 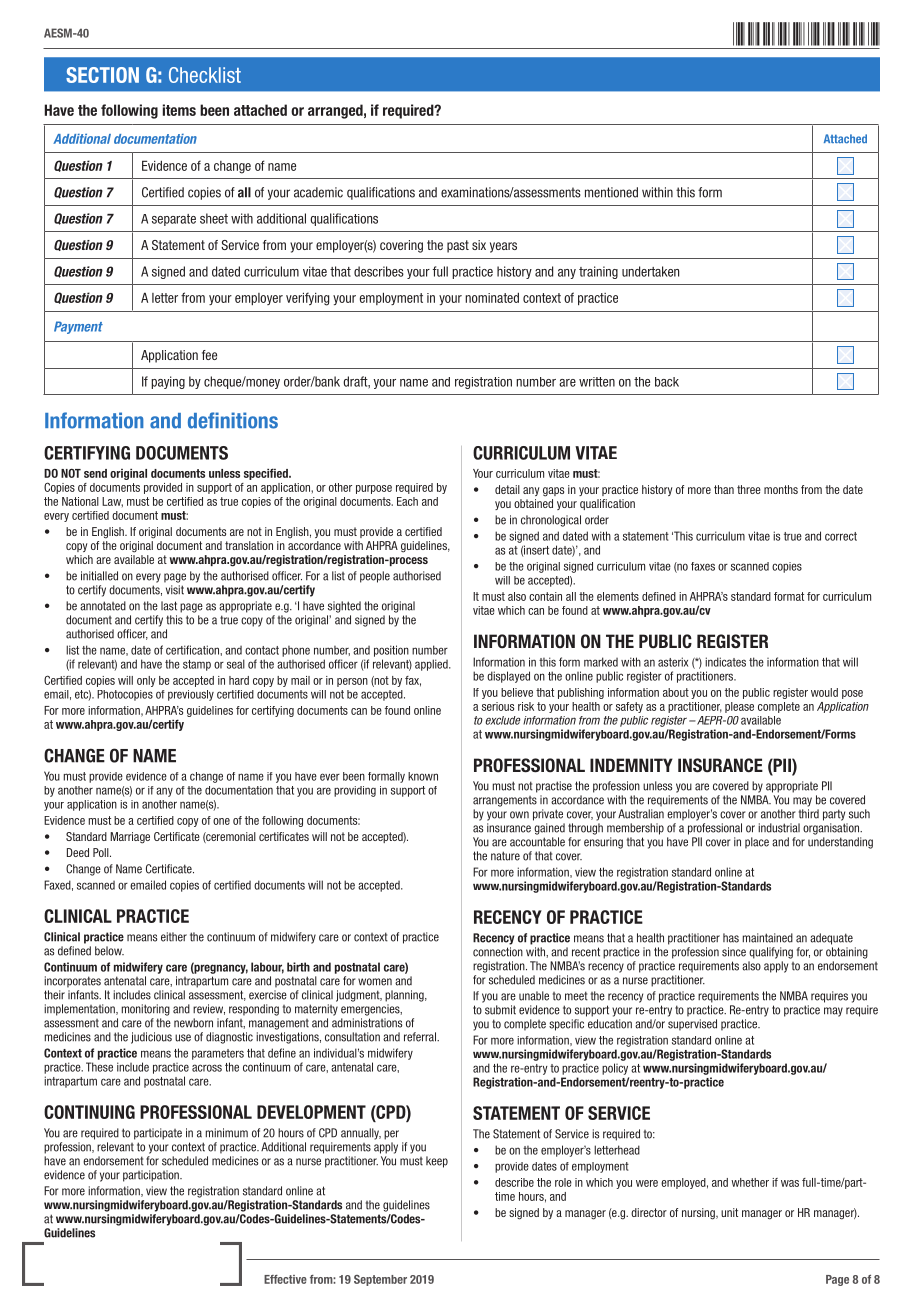 I want to click on connection, so click(x=498, y=952).
